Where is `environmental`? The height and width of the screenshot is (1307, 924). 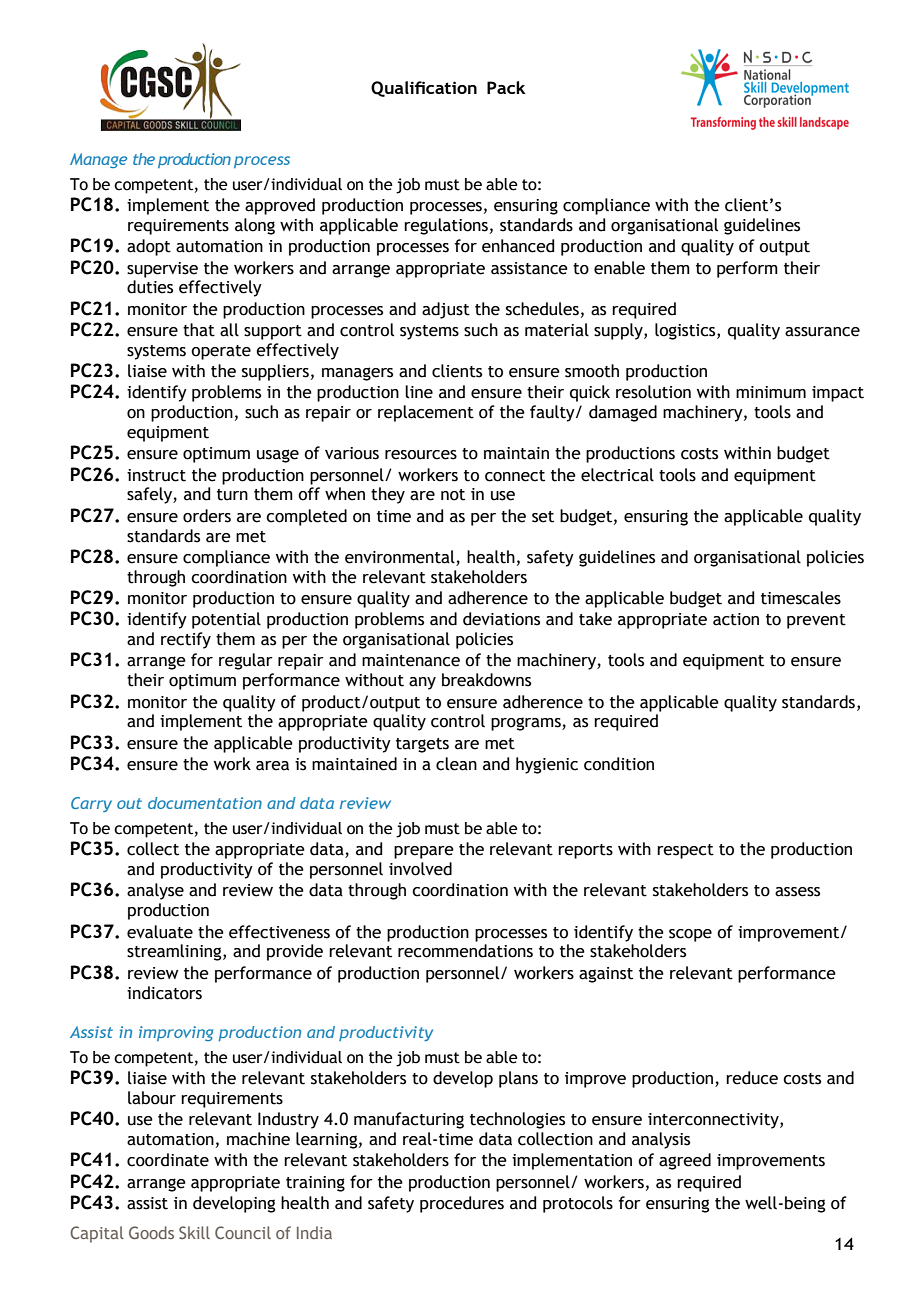 environmental is located at coordinates (400, 557).
